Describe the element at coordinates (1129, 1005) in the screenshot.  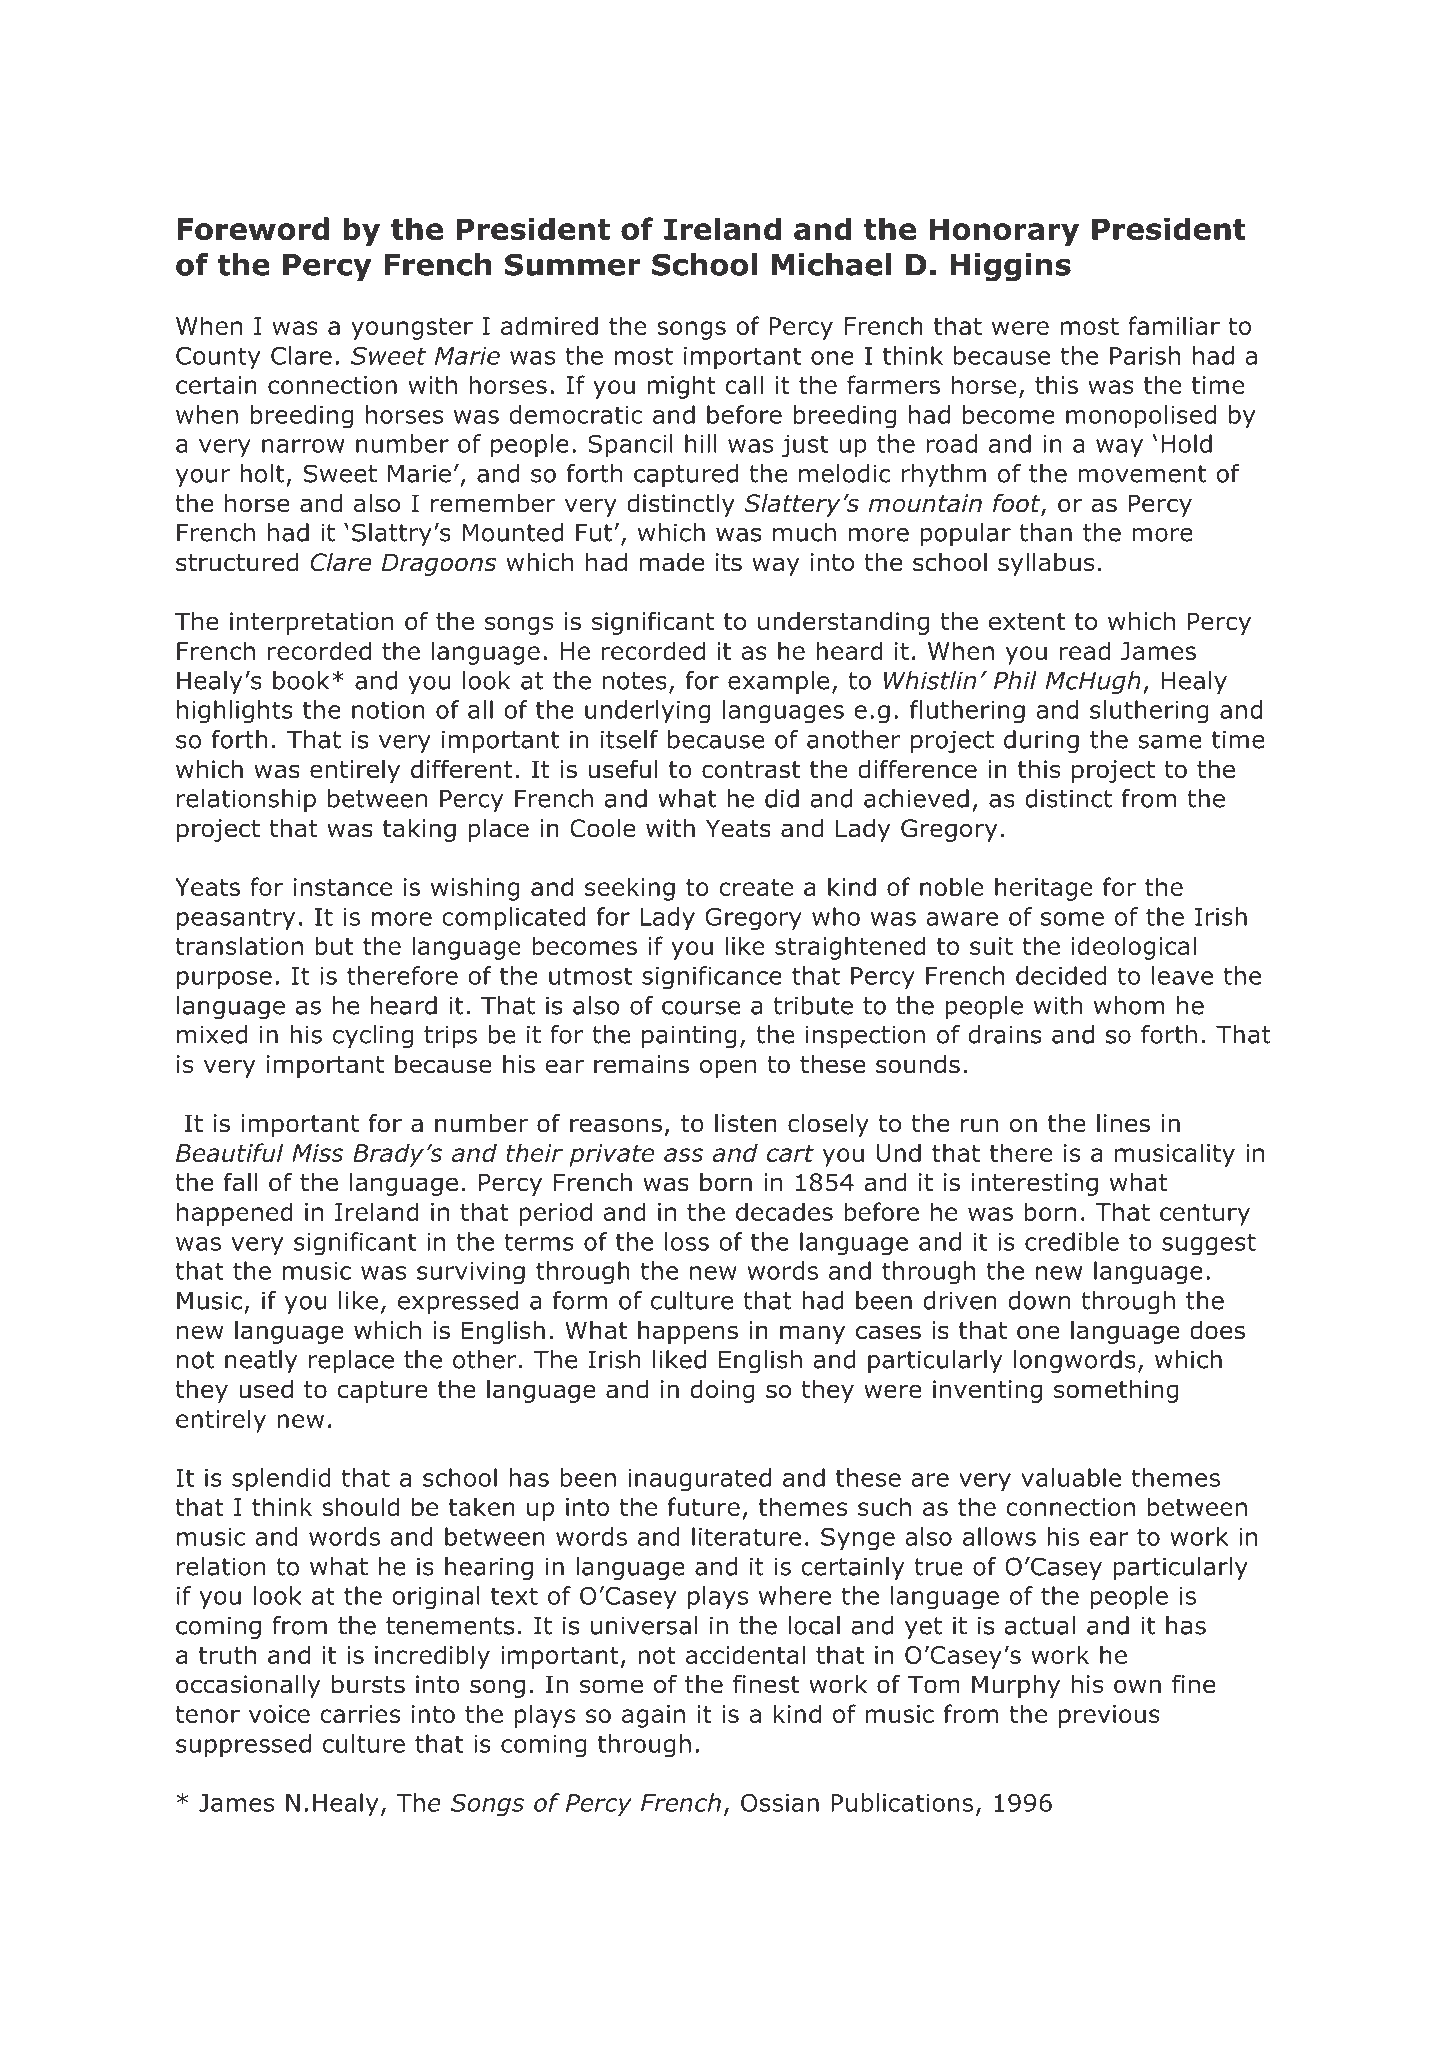
I see `whom` at that location.
